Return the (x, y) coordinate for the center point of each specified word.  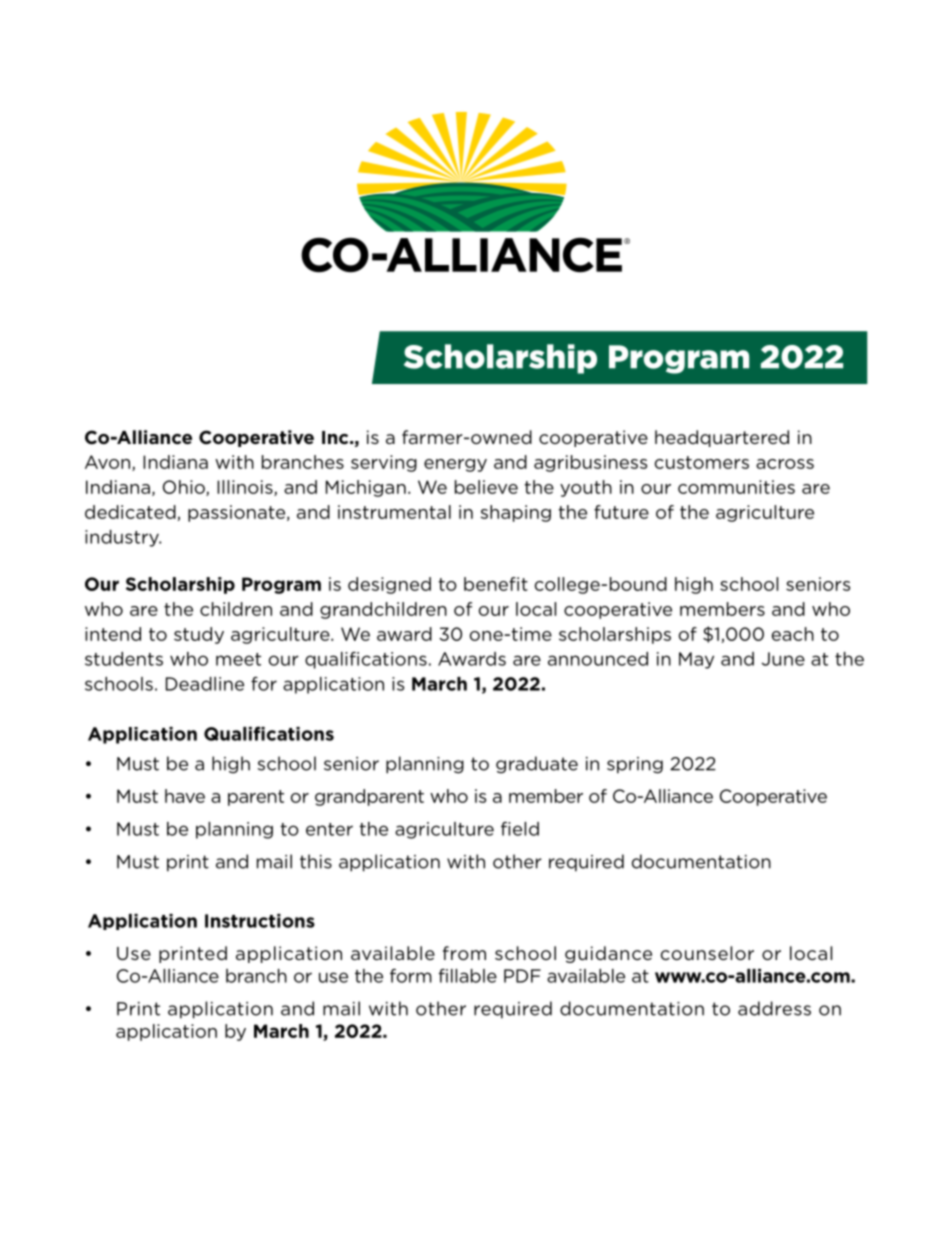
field (520, 829)
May (696, 660)
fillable (468, 976)
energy (455, 465)
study (199, 635)
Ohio (185, 488)
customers (702, 462)
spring (635, 765)
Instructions (260, 921)
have (185, 796)
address (774, 1008)
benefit (496, 584)
